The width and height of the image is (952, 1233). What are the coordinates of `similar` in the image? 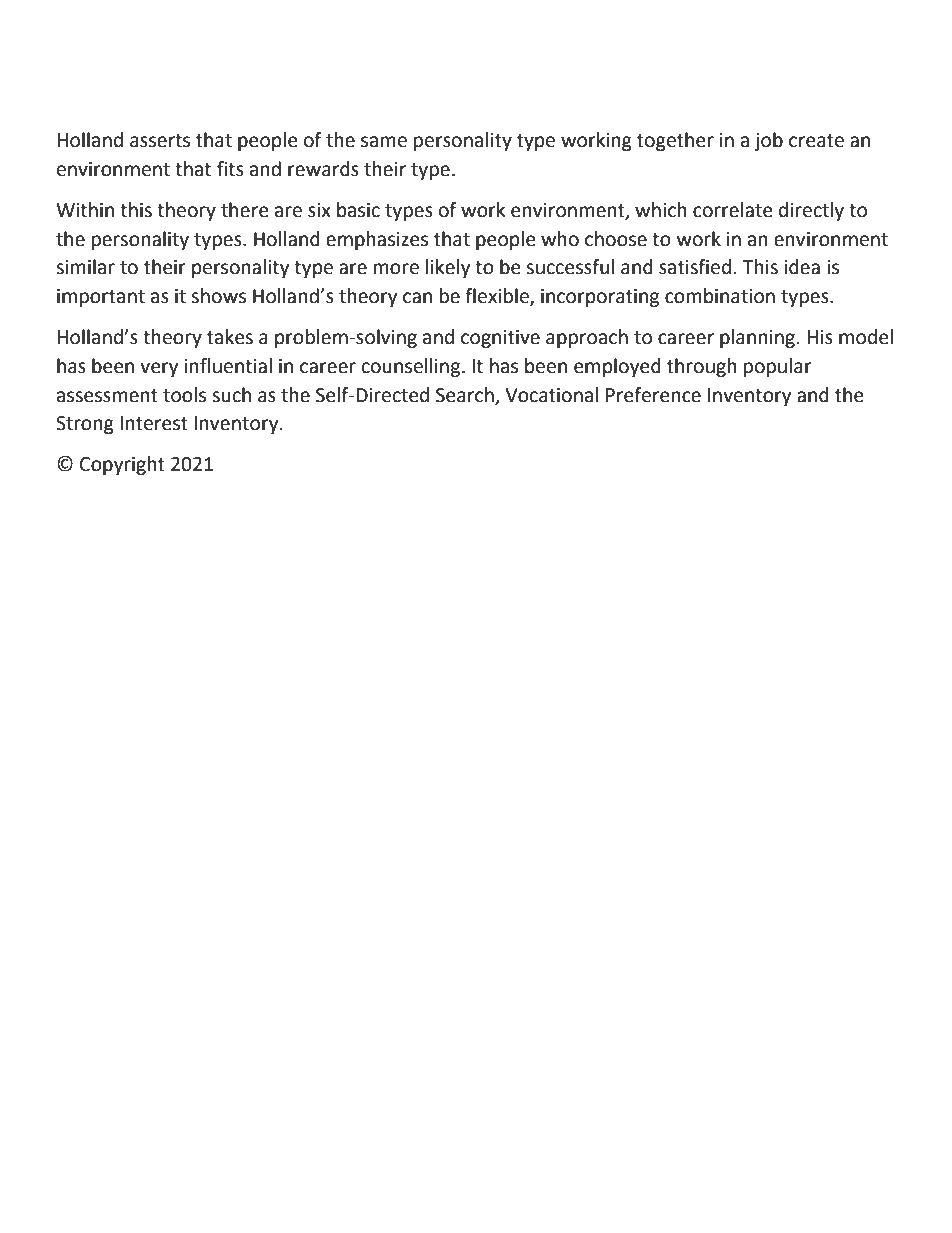 It's located at (85, 267).
